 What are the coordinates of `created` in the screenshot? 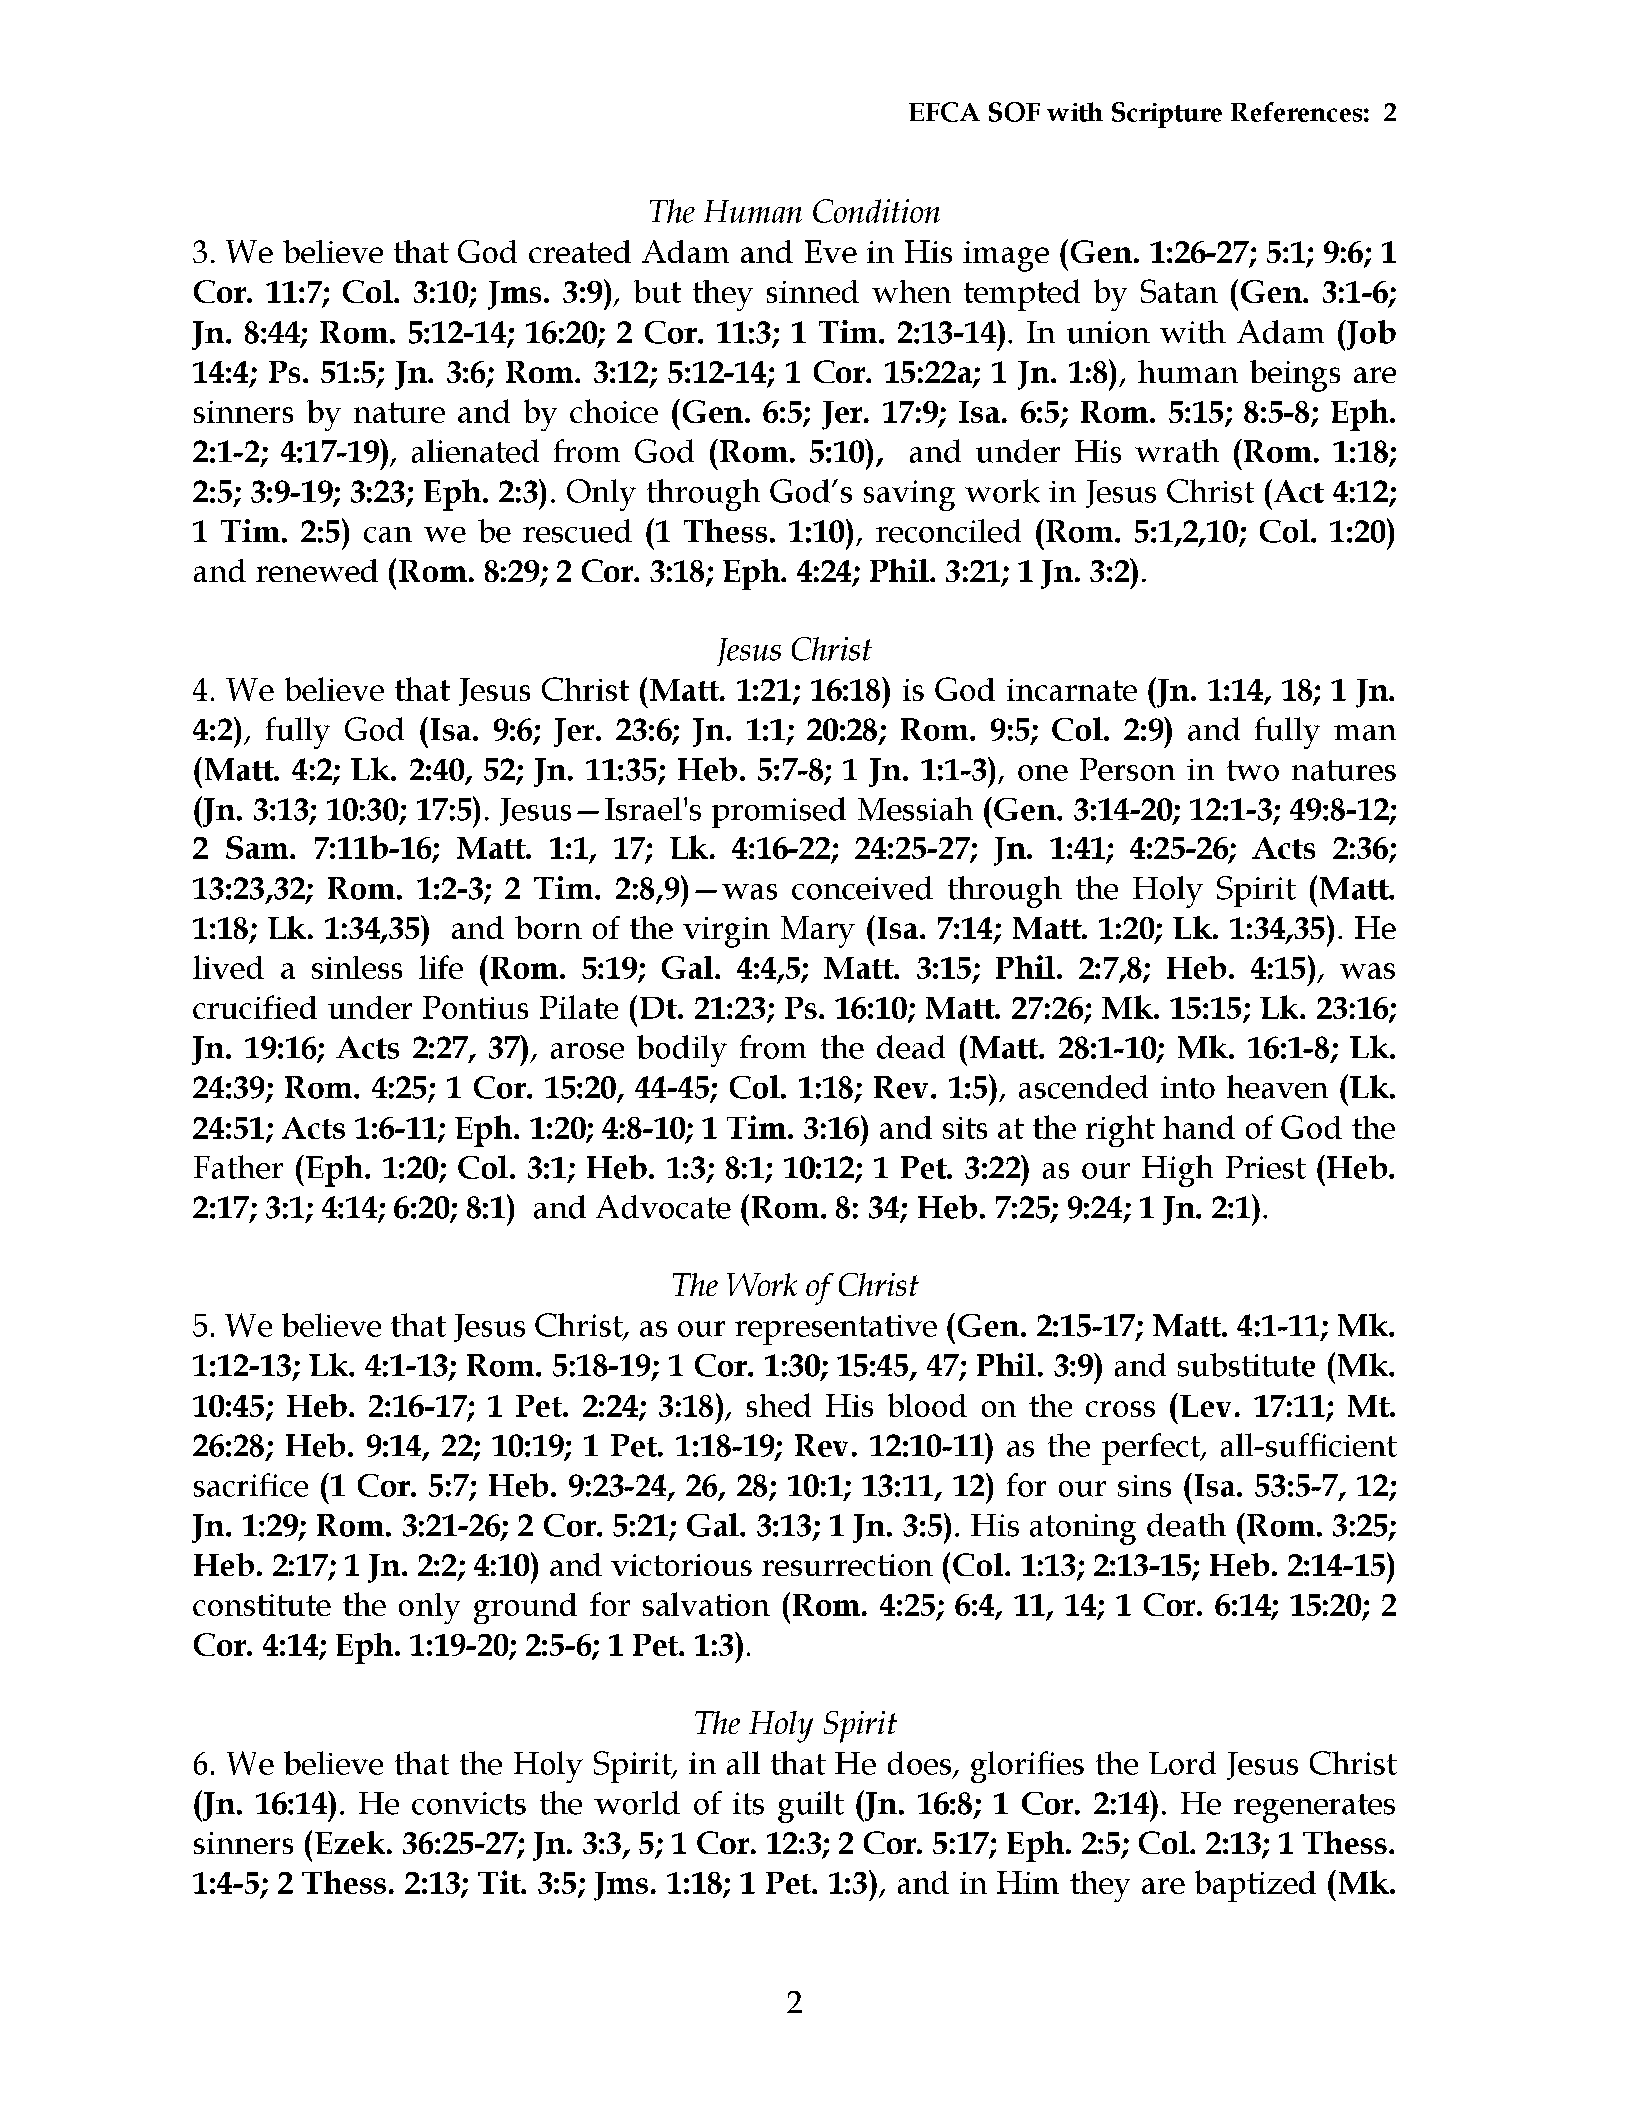 It's located at (580, 251).
